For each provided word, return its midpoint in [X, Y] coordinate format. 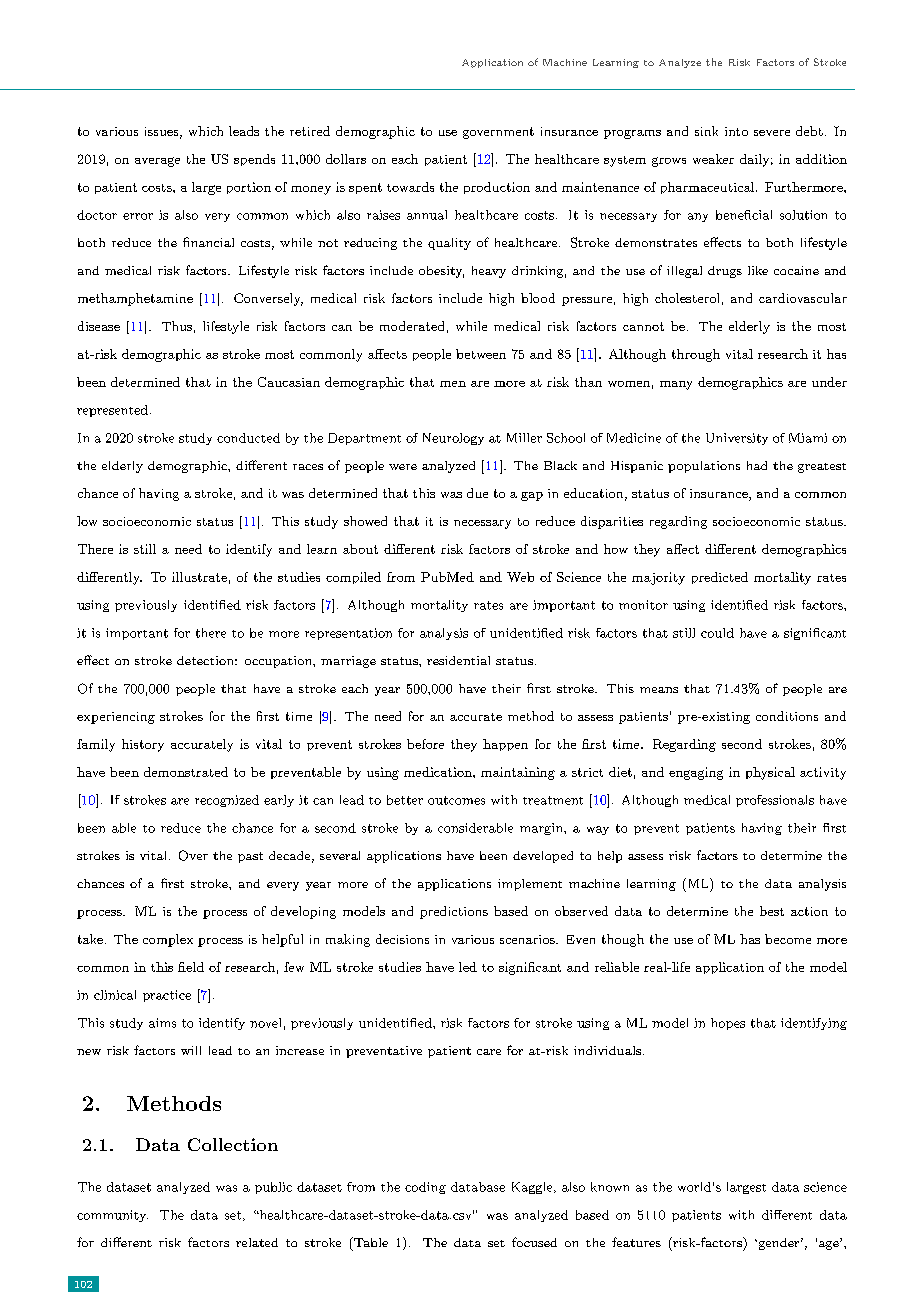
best [772, 911]
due [477, 493]
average [157, 162]
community [112, 1216]
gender [777, 1244]
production [497, 188]
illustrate [199, 577]
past [250, 857]
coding [425, 1188]
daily [754, 160]
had [757, 465]
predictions [454, 912]
